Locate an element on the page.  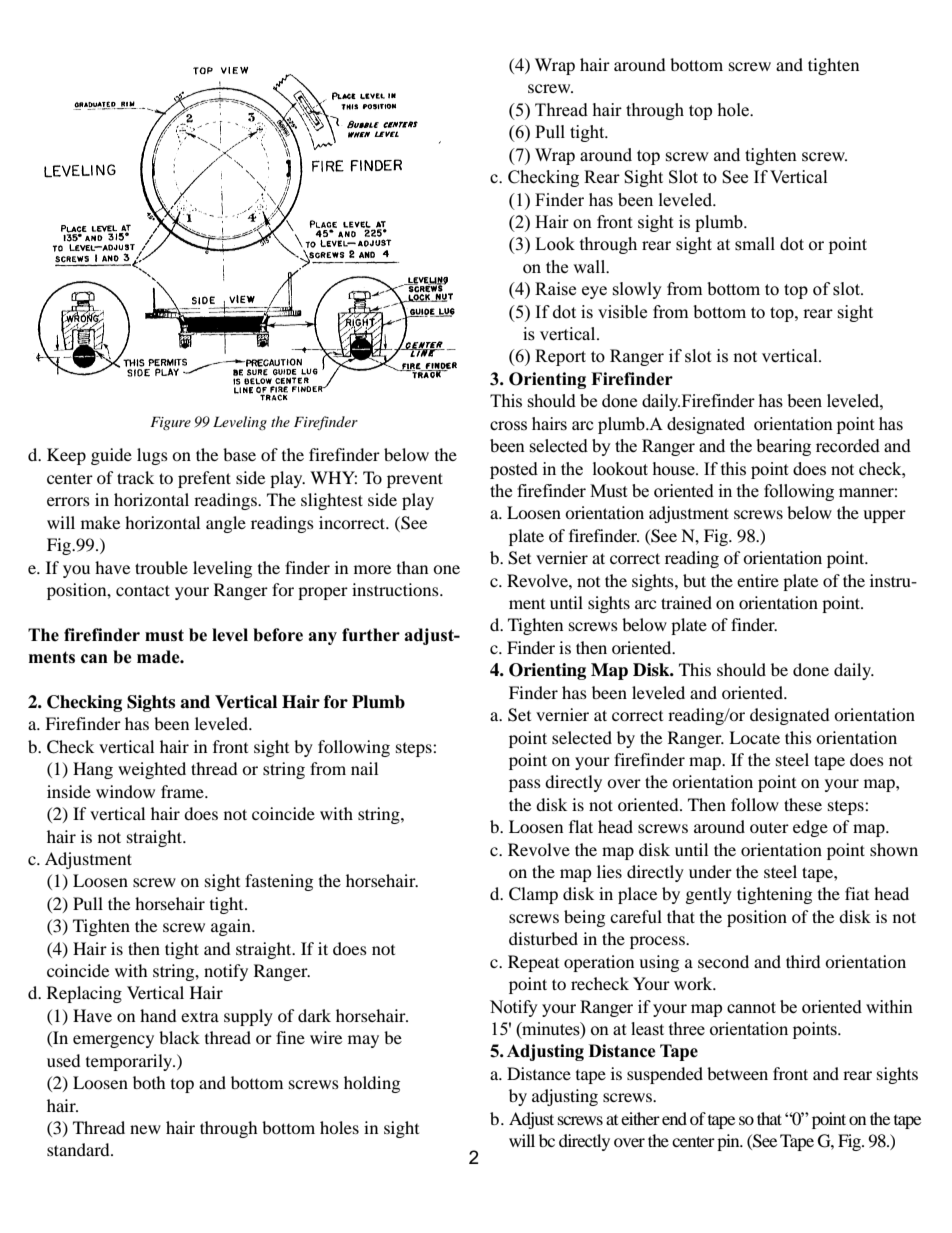
weighted is located at coordinates (152, 770).
